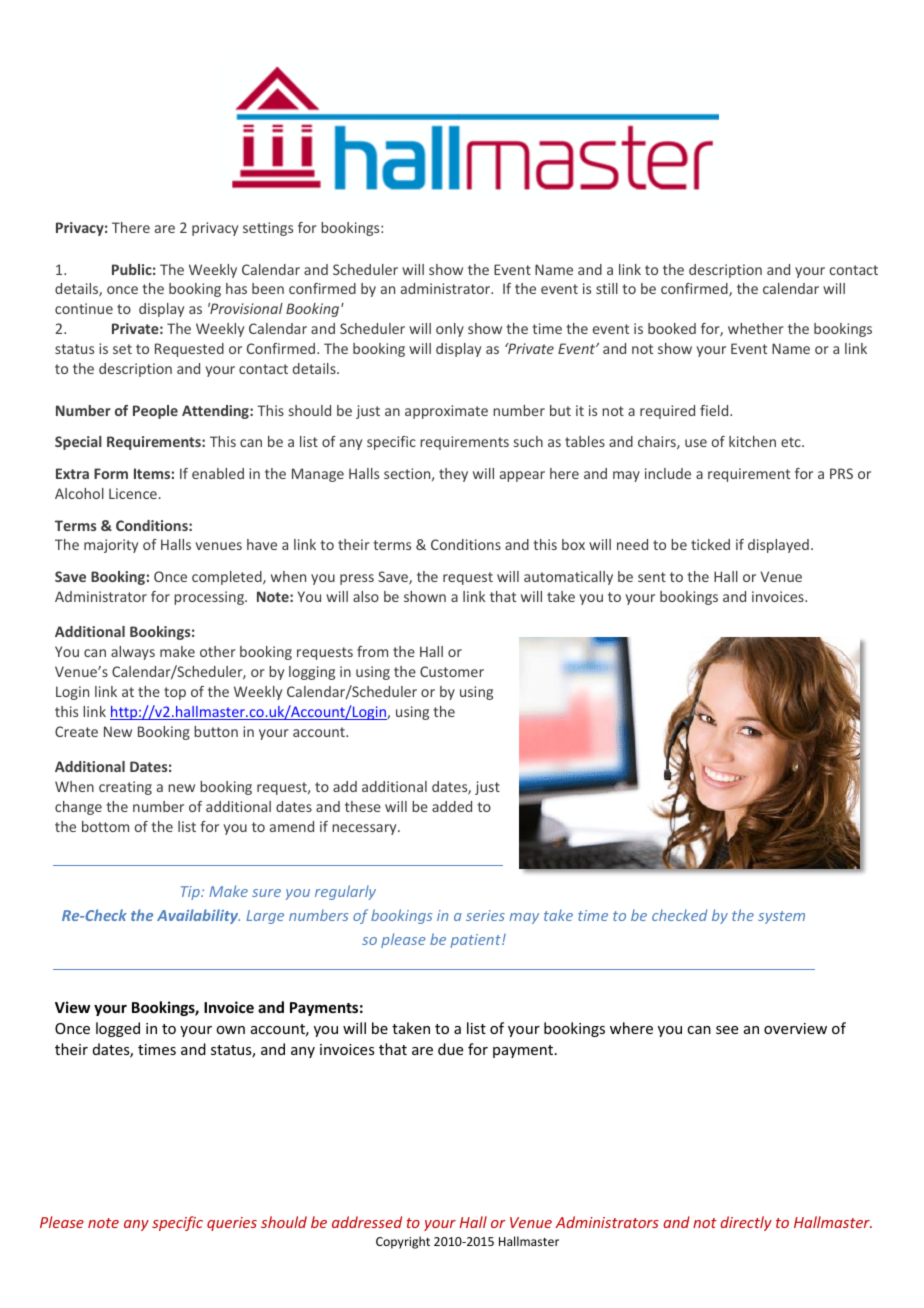 The image size is (924, 1308). What do you see at coordinates (756, 328) in the screenshot?
I see `whether` at bounding box center [756, 328].
